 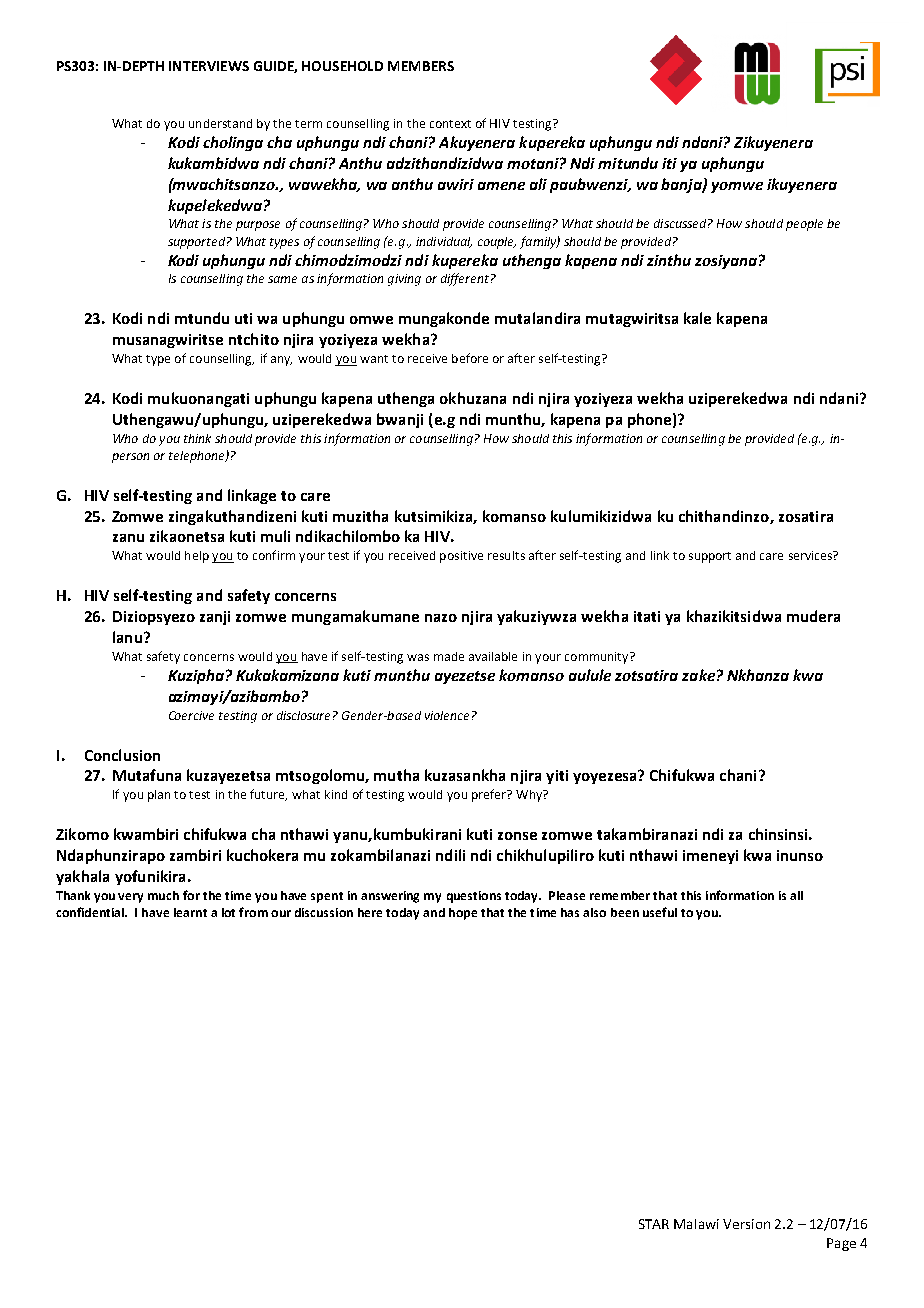 What do you see at coordinates (654, 1224) in the page?
I see `STAR` at bounding box center [654, 1224].
